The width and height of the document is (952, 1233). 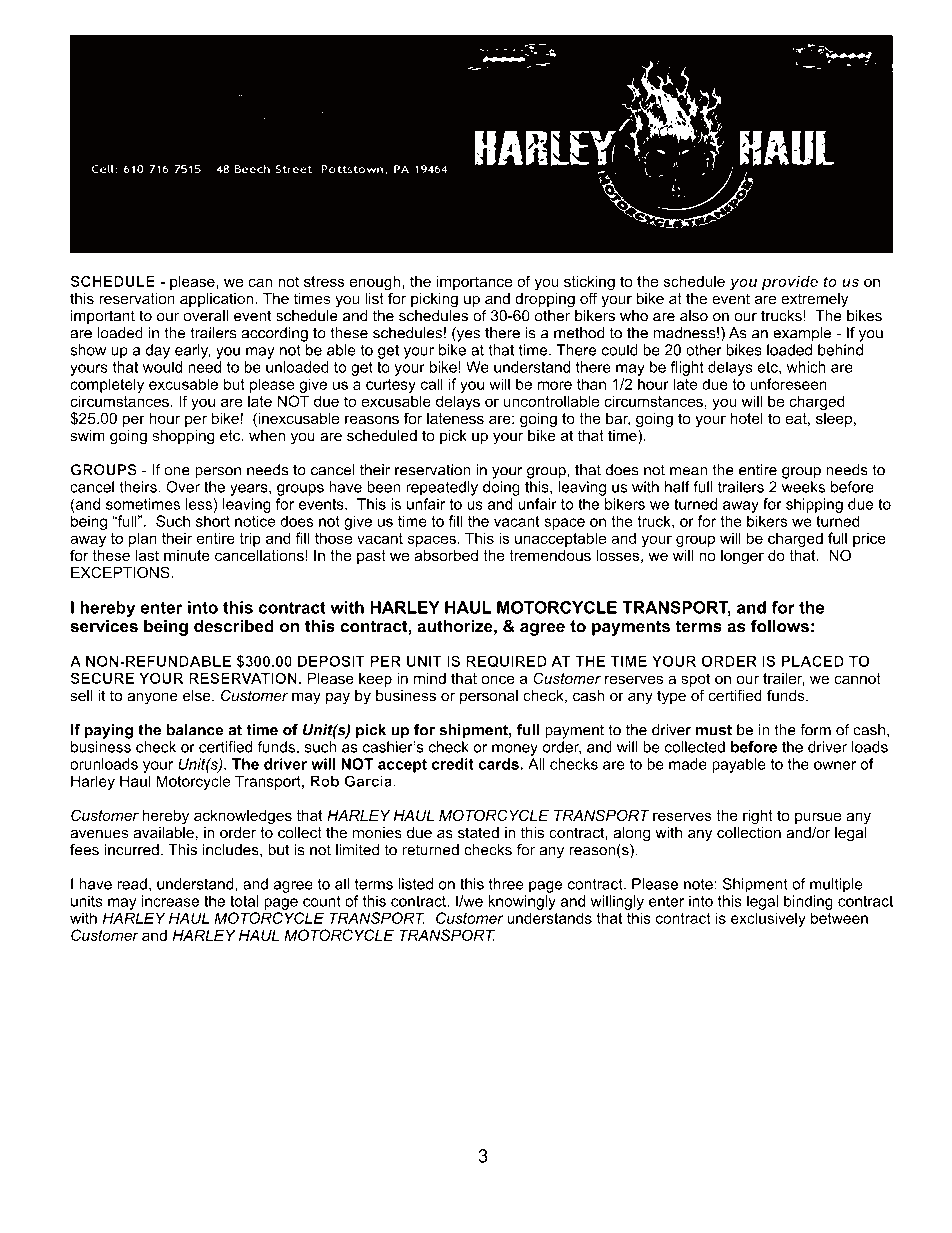 I want to click on hotel, so click(x=747, y=418).
